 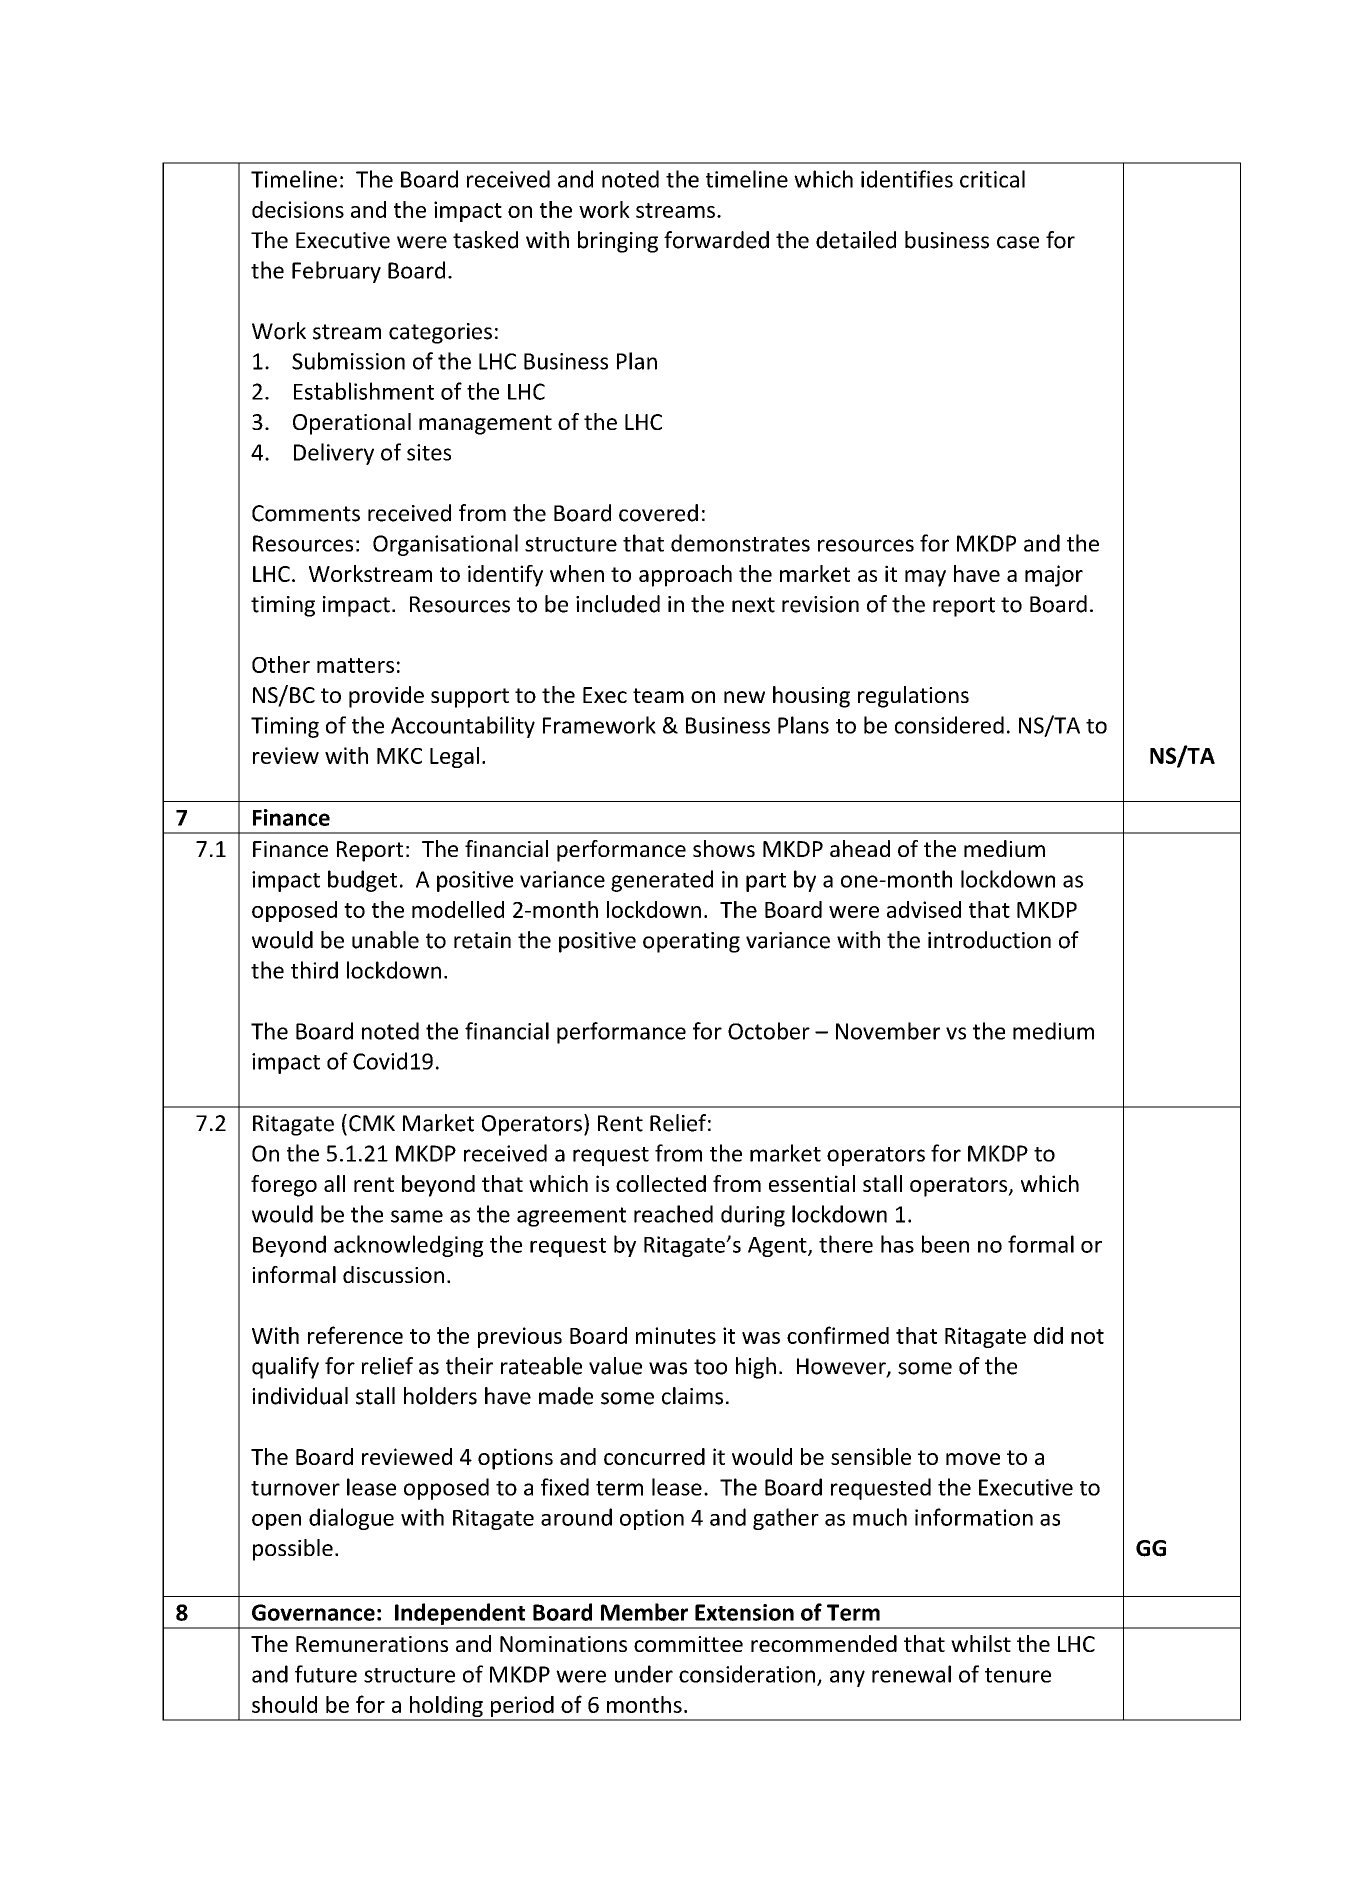 What do you see at coordinates (661, 1183) in the screenshot?
I see `collected` at bounding box center [661, 1183].
